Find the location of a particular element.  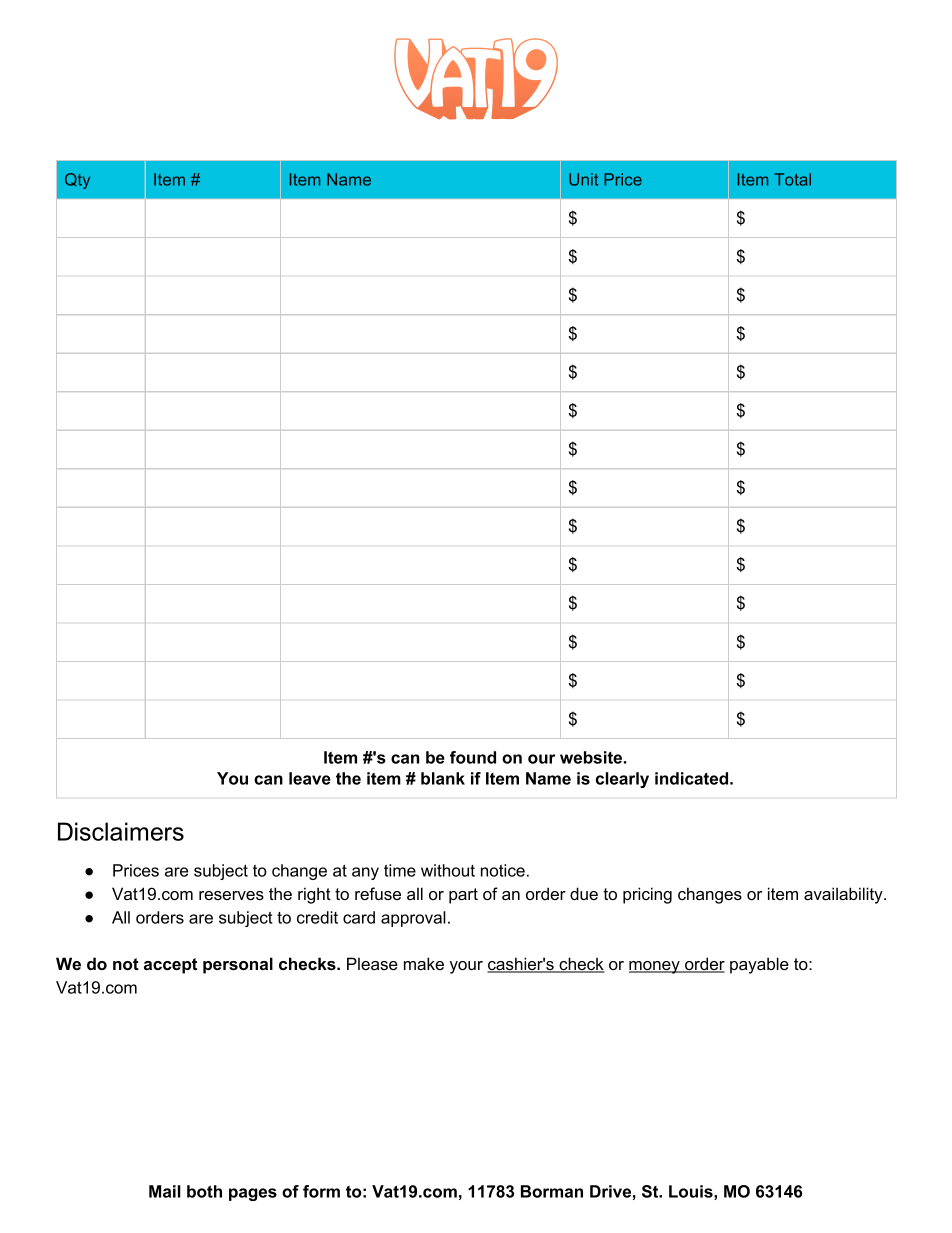

Mail is located at coordinates (165, 1191).
